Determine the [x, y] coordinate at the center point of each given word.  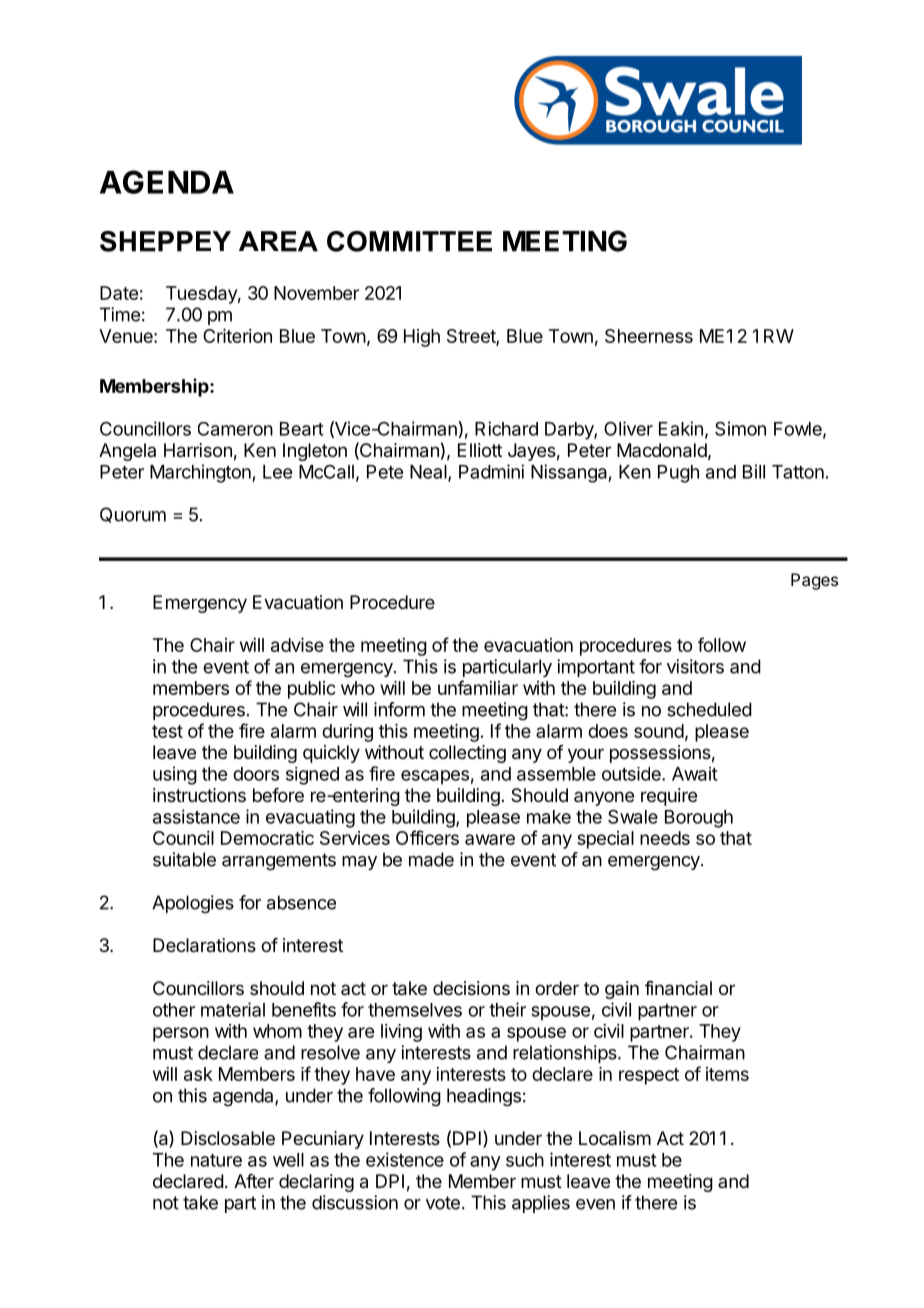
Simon [740, 428]
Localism [615, 1138]
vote [443, 1203]
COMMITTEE [409, 241]
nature [216, 1160]
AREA [278, 241]
